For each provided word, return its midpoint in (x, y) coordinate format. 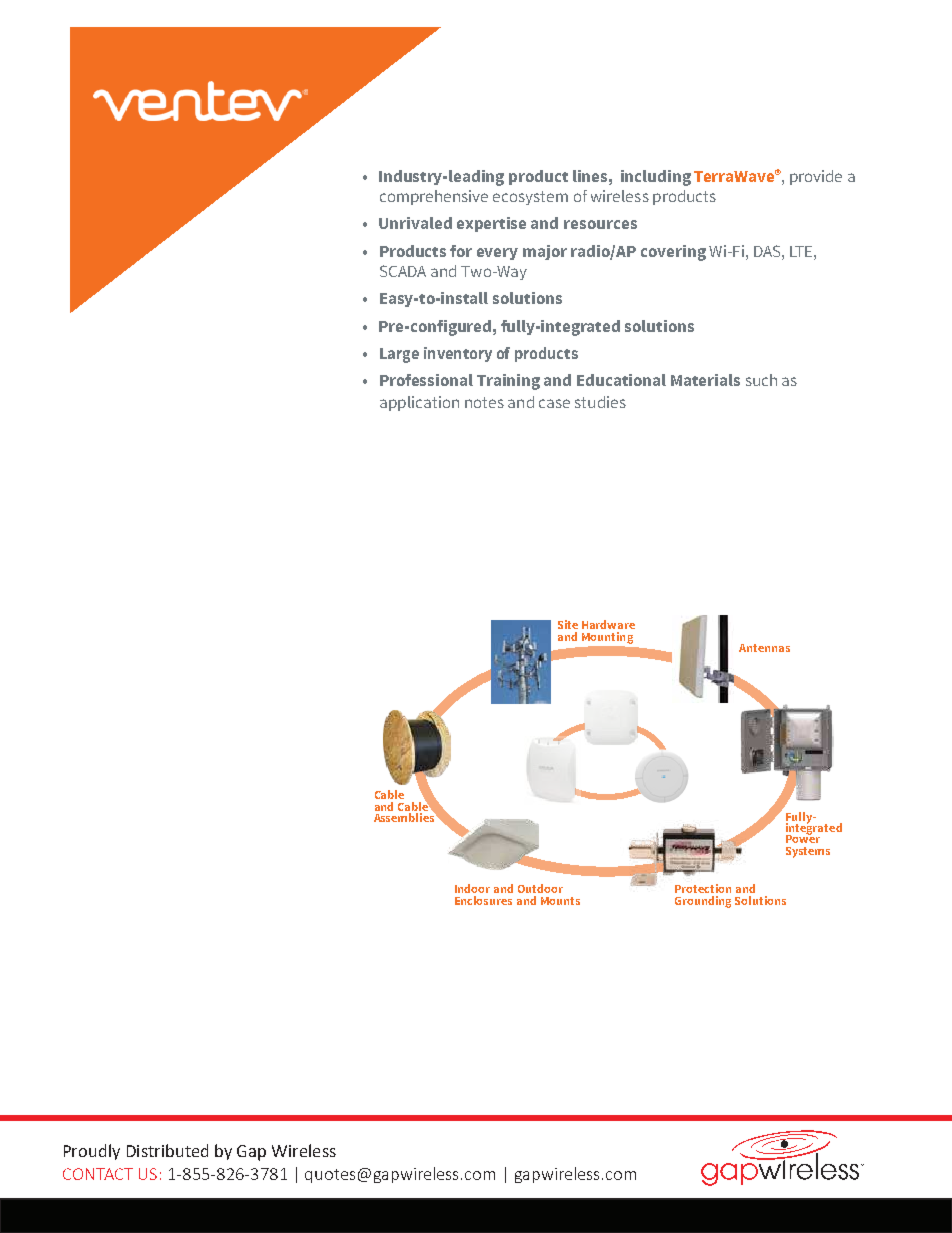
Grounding (703, 902)
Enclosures (483, 900)
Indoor (472, 888)
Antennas (764, 648)
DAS (768, 251)
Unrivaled (415, 223)
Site (568, 624)
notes (484, 402)
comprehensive (434, 197)
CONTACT (98, 1174)
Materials (705, 380)
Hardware (608, 624)
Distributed (167, 1150)
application (419, 403)
